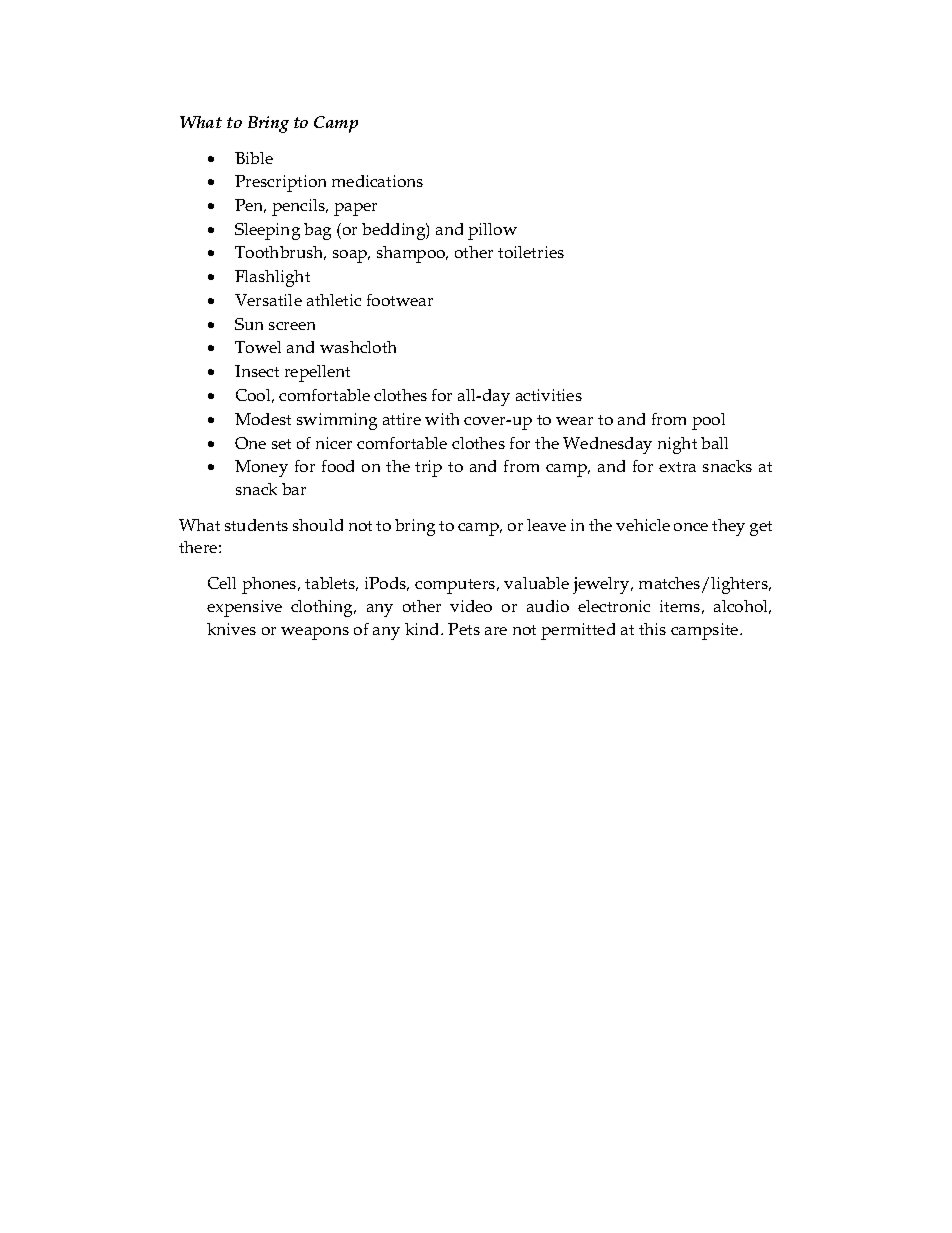  What do you see at coordinates (708, 421) in the screenshot?
I see `pool` at bounding box center [708, 421].
